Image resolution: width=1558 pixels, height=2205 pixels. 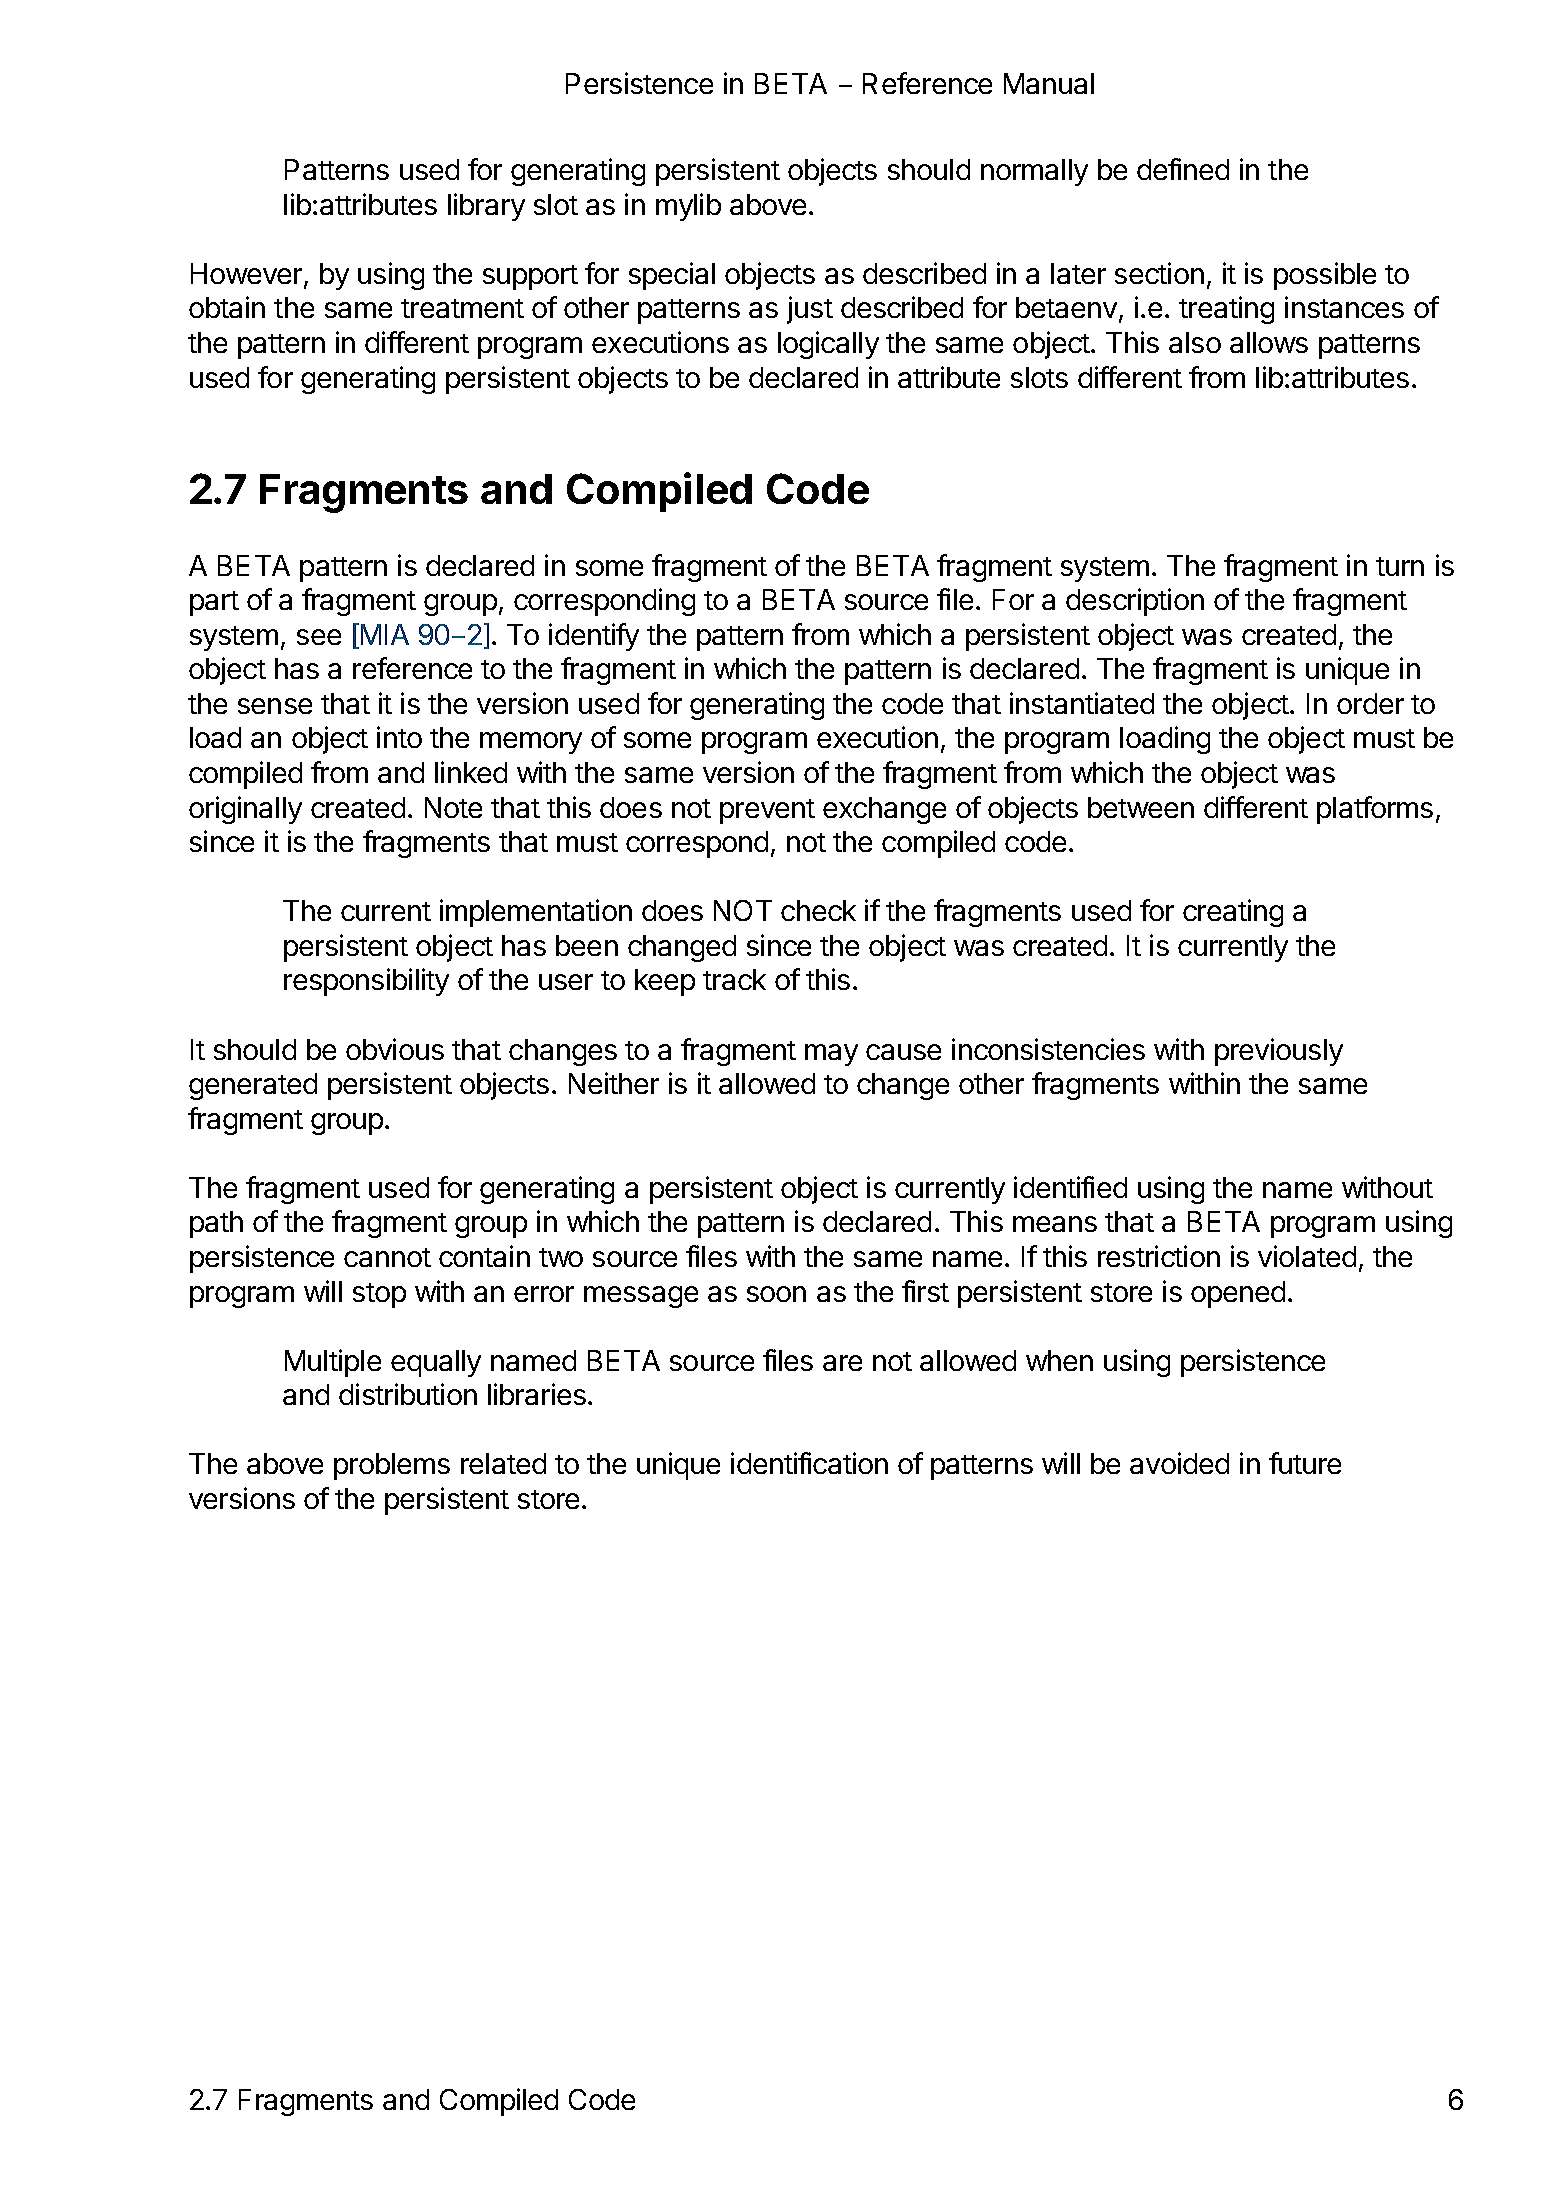 What do you see at coordinates (1183, 169) in the screenshot?
I see `defined` at bounding box center [1183, 169].
